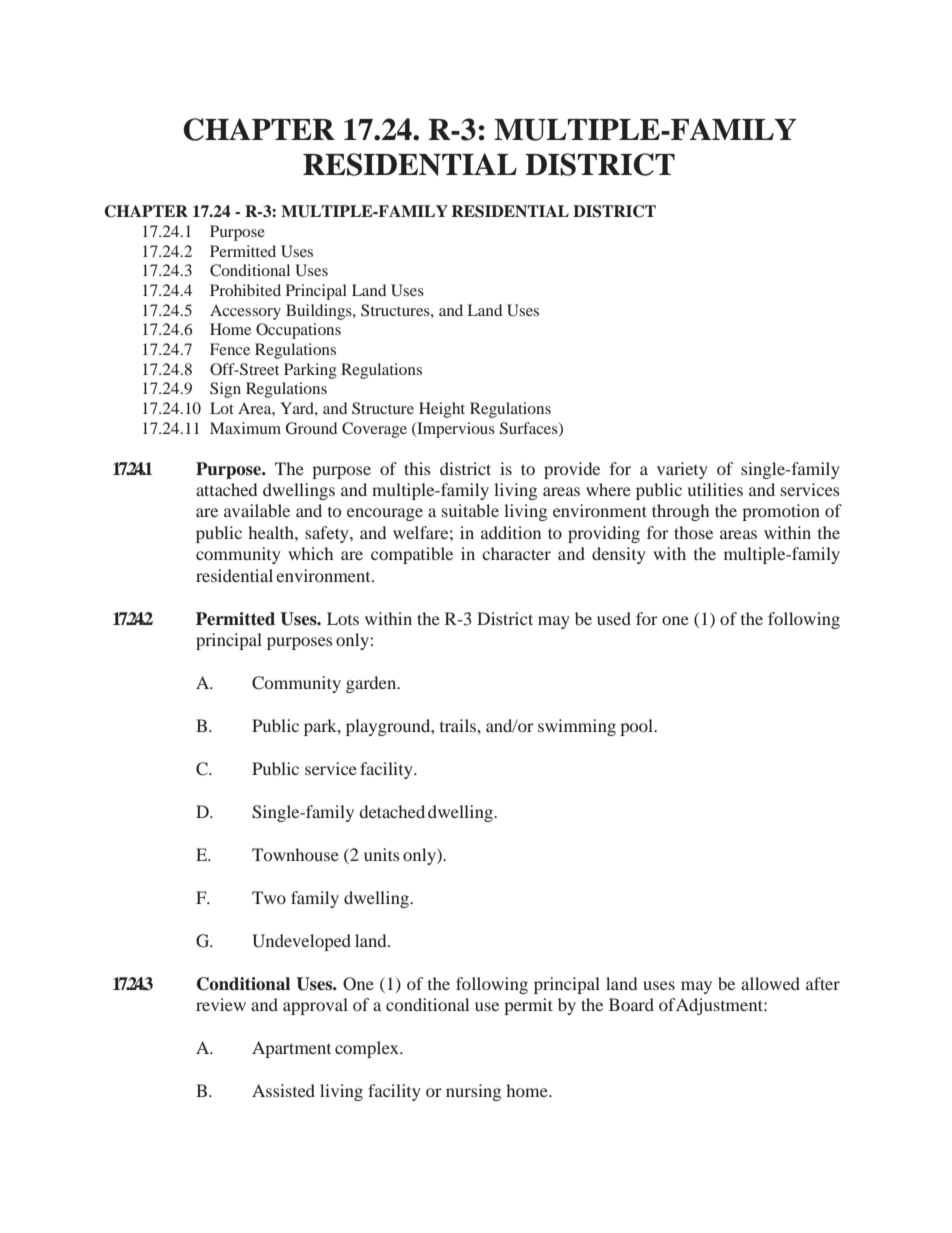 The height and width of the image is (1233, 952). Describe the element at coordinates (372, 684) in the image. I see `garden` at that location.
